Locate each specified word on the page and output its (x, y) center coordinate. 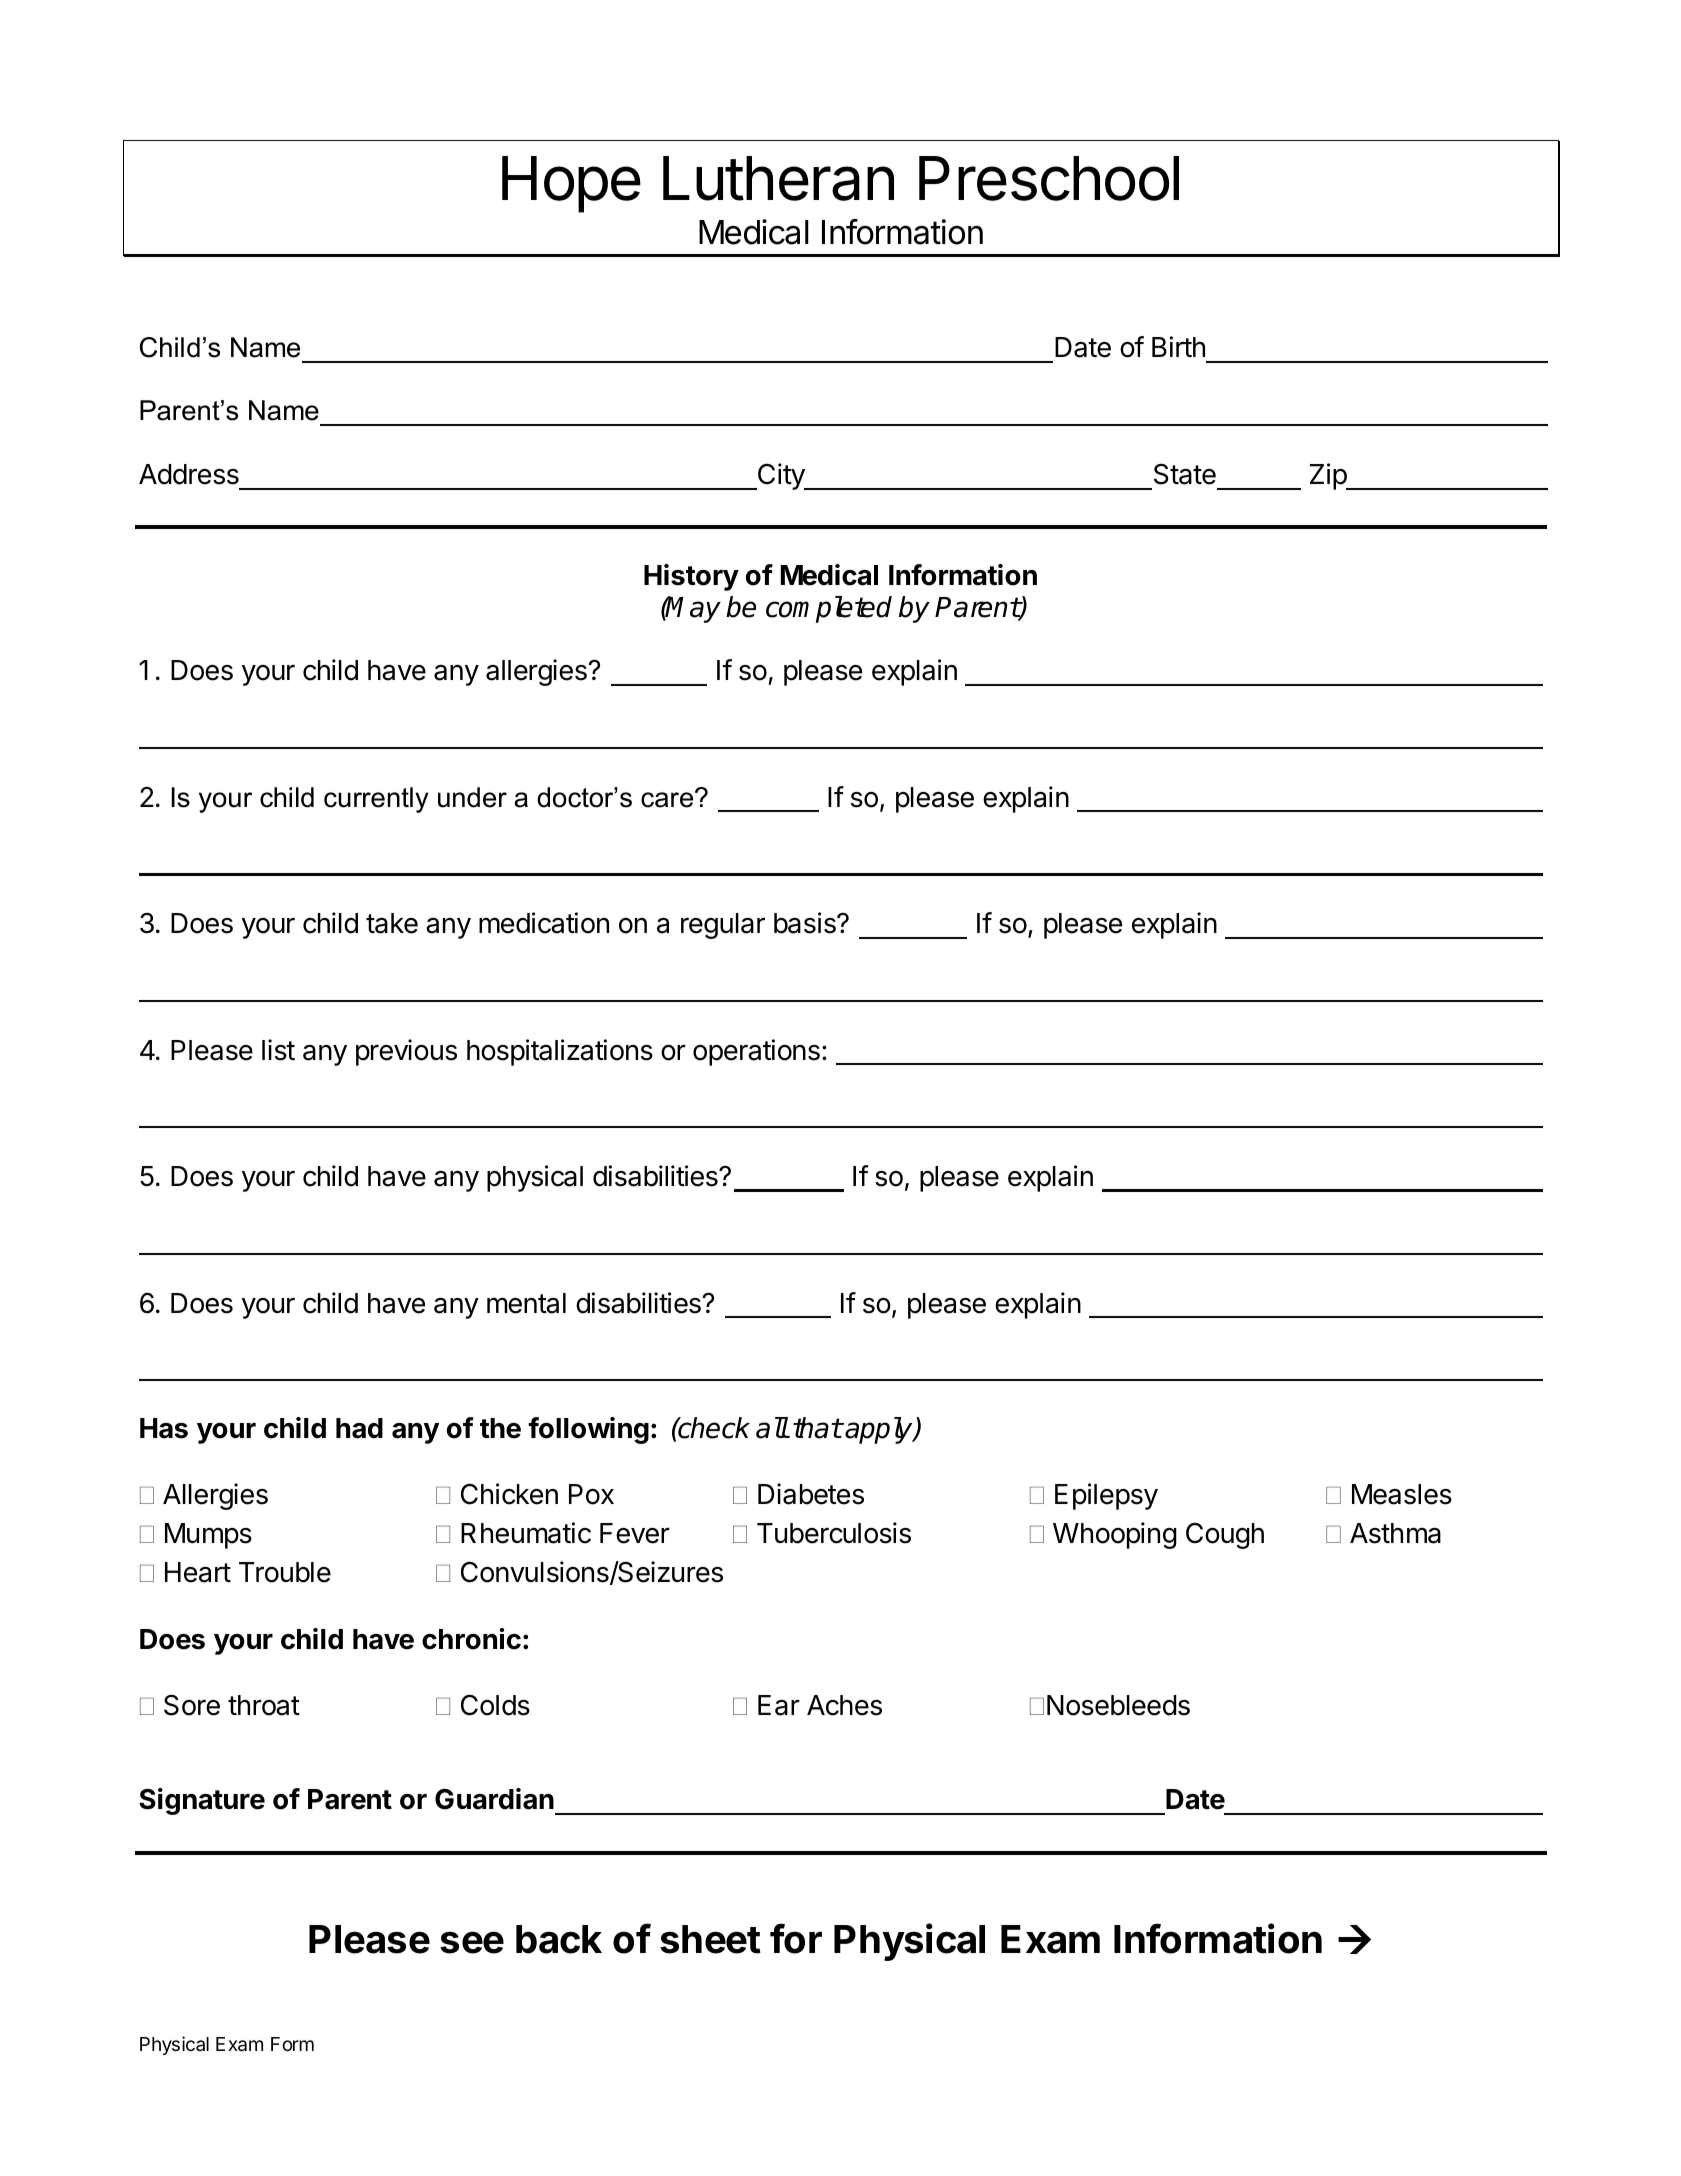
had (359, 1428)
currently (376, 800)
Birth (1178, 346)
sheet (710, 1939)
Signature (202, 1801)
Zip (1329, 476)
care (668, 799)
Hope (571, 184)
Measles (1402, 1494)
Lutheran (778, 178)
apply (880, 1430)
